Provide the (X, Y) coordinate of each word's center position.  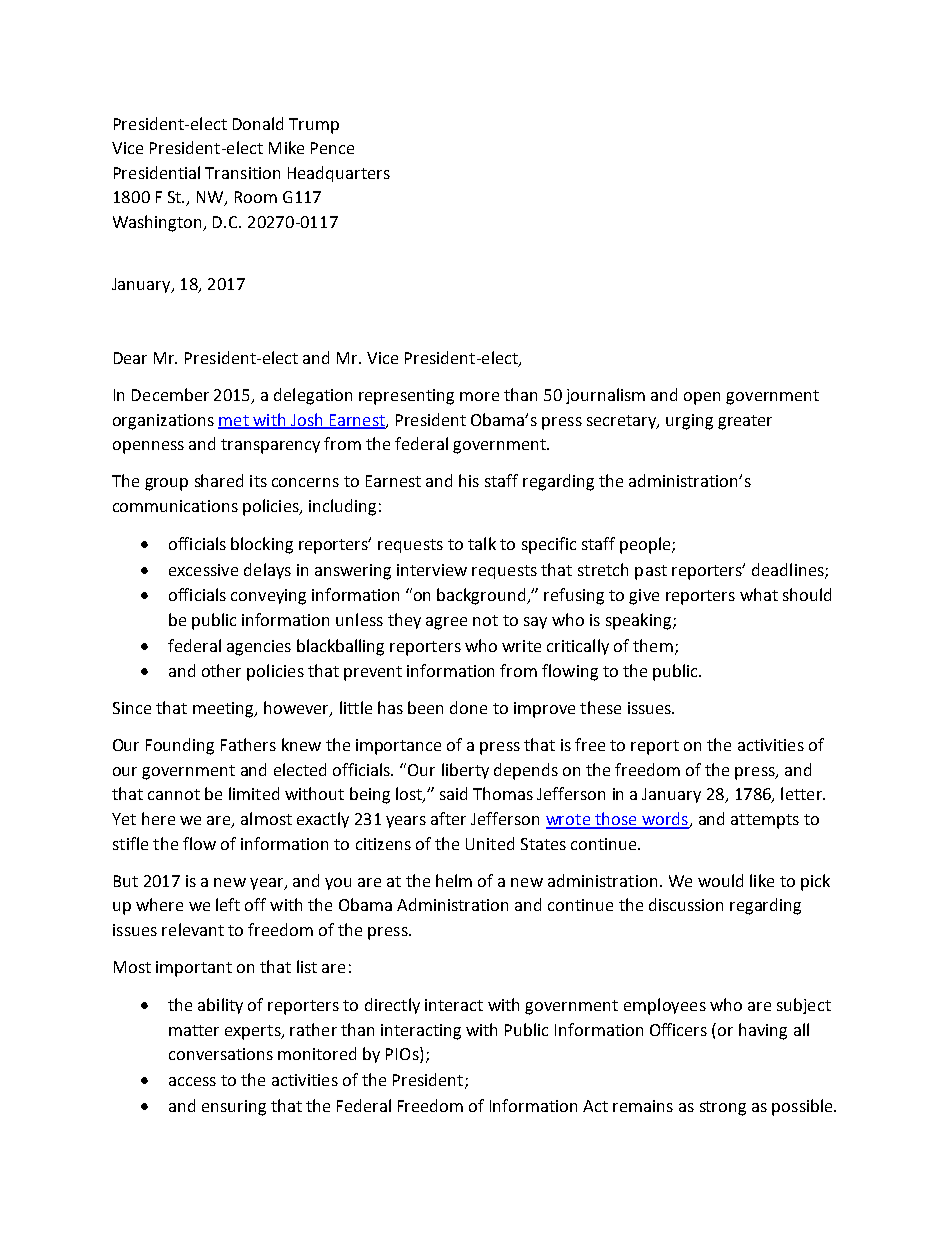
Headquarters (339, 174)
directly (392, 1006)
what (759, 594)
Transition (242, 173)
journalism (605, 396)
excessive (203, 570)
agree (446, 623)
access (192, 1081)
